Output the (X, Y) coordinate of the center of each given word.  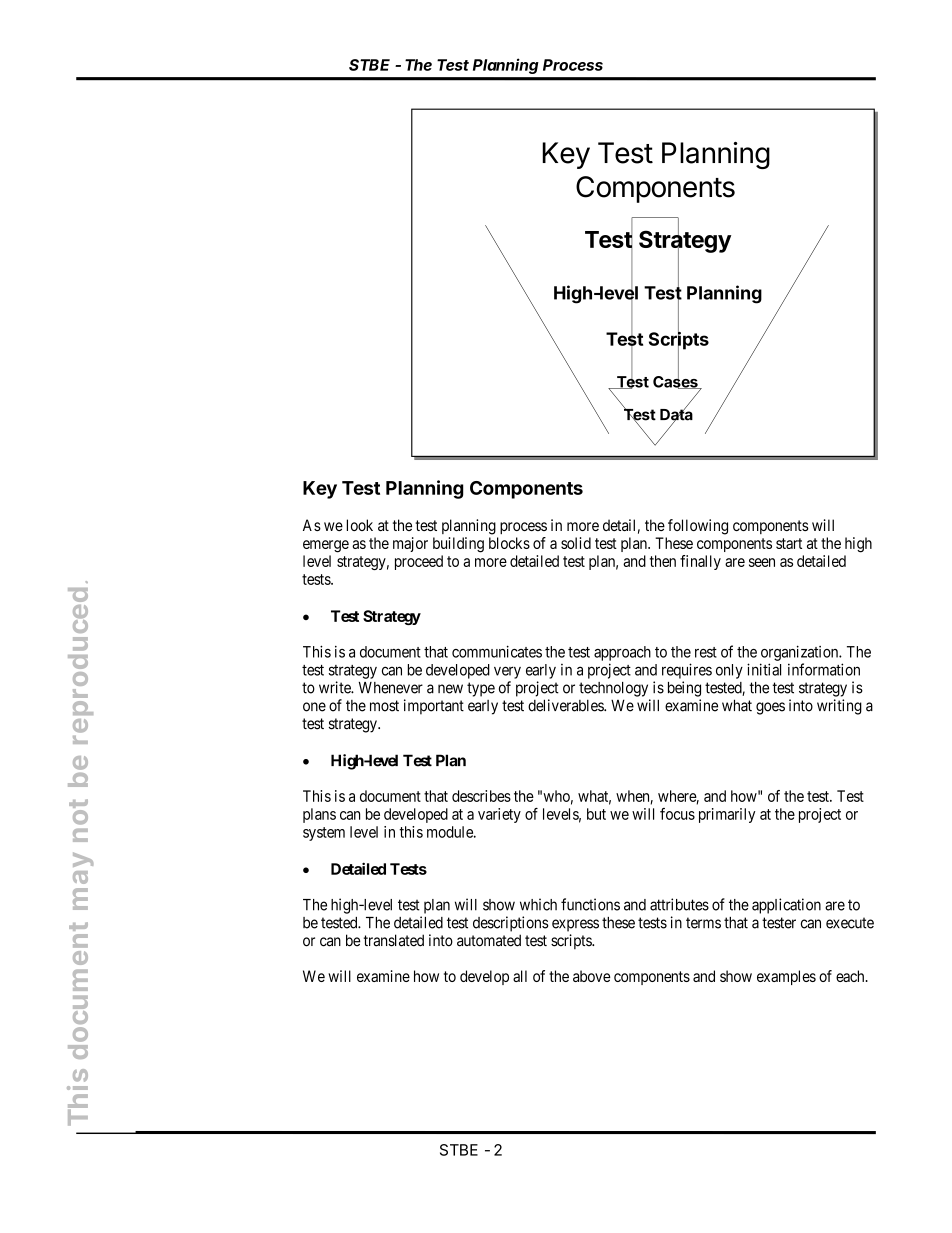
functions (590, 904)
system (324, 834)
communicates (497, 651)
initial (764, 669)
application (786, 906)
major (410, 544)
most (384, 706)
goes (770, 708)
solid (576, 543)
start (789, 543)
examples (786, 977)
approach (622, 653)
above (592, 976)
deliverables (566, 705)
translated (394, 940)
